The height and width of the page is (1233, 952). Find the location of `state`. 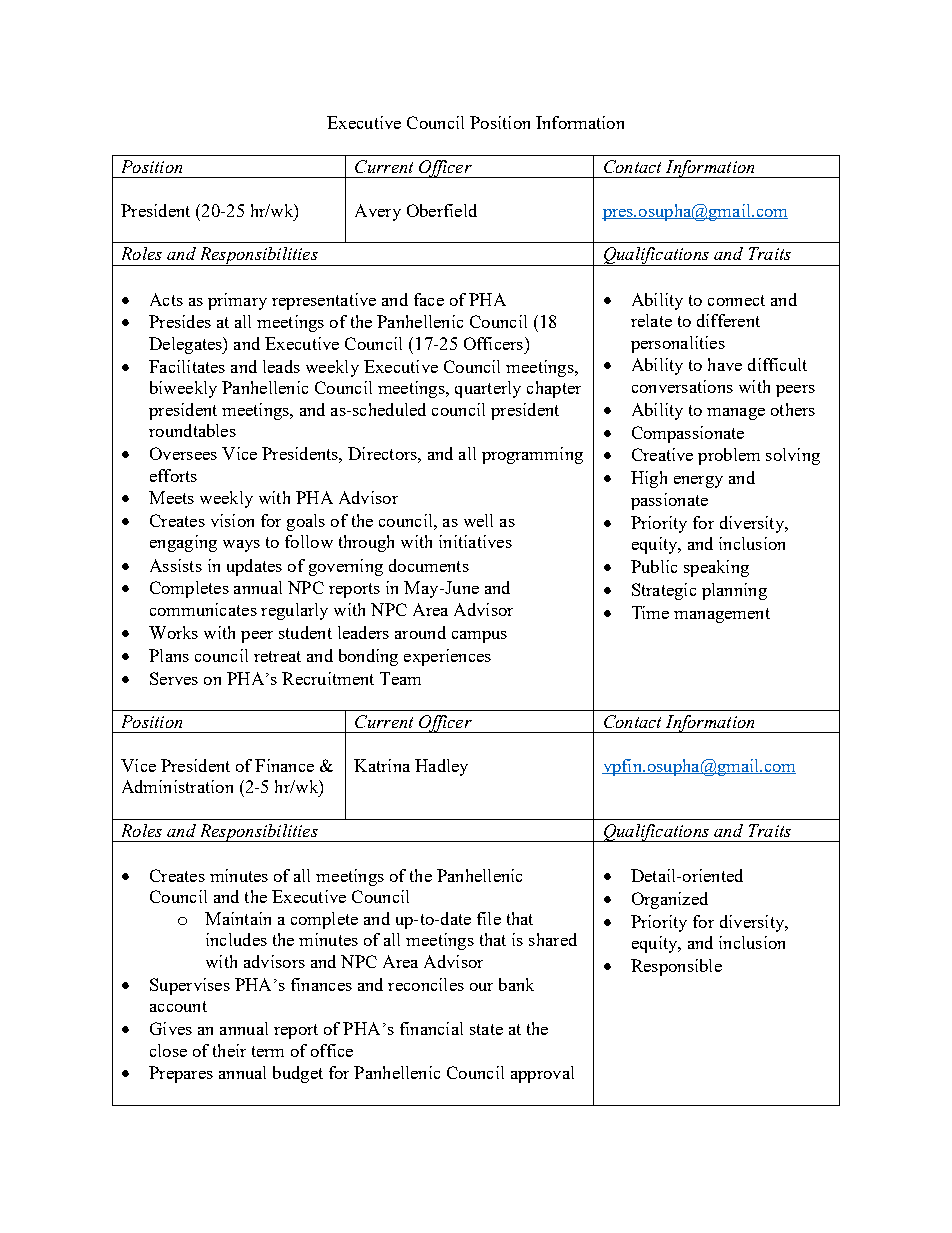

state is located at coordinates (486, 1029).
